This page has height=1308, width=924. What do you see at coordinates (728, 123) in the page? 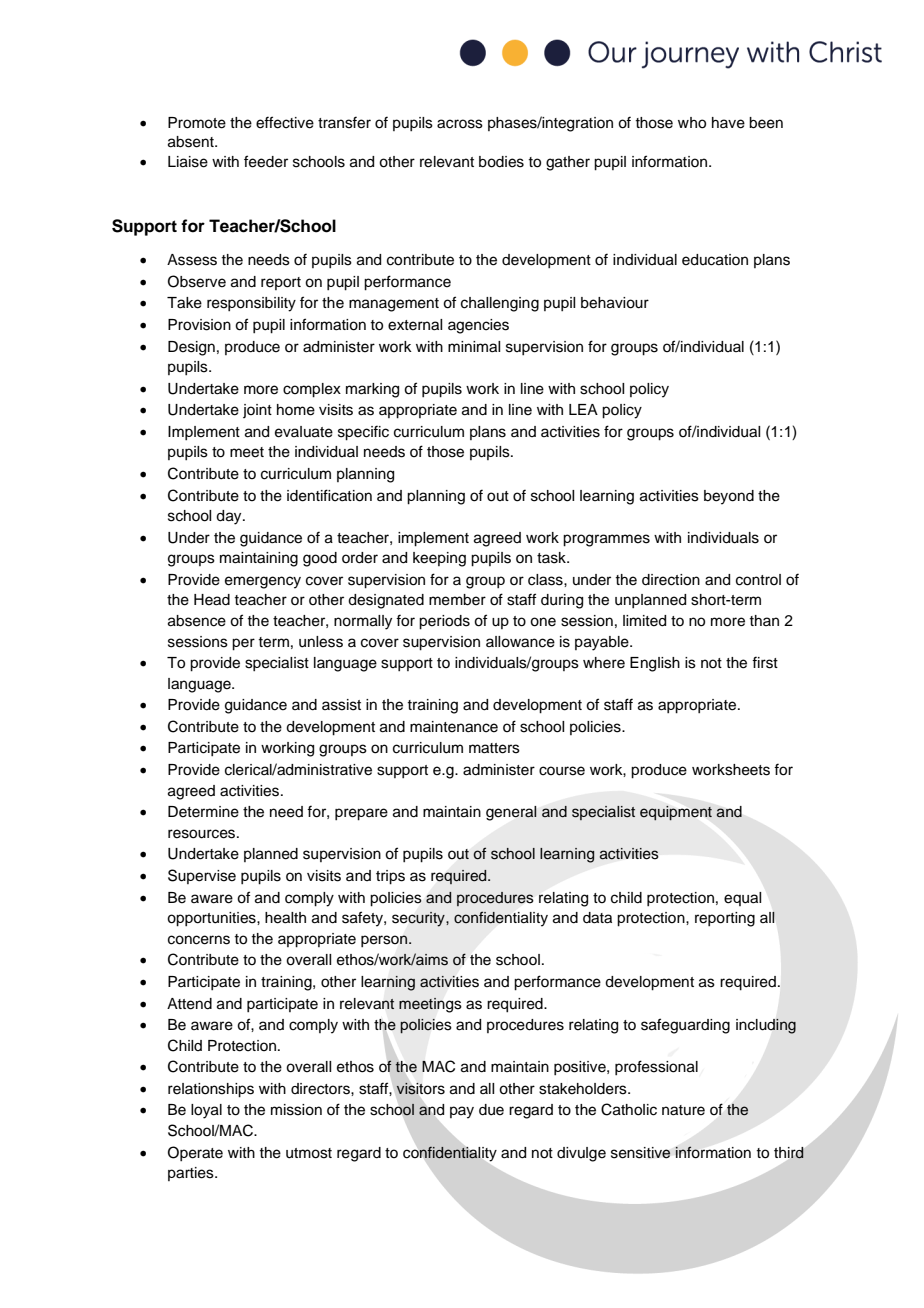
I see `have` at bounding box center [728, 123].
